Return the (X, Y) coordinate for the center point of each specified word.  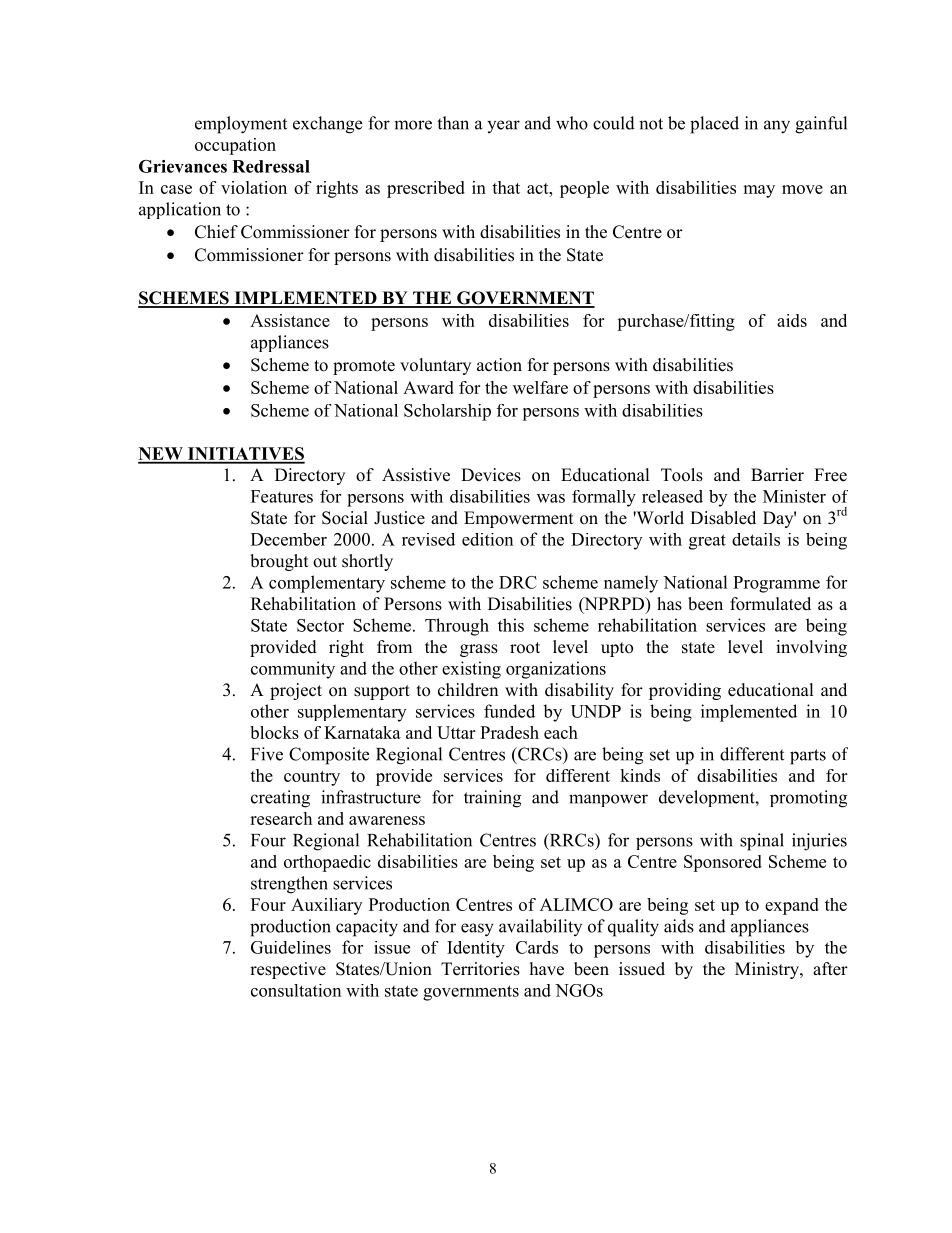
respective (288, 970)
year (503, 126)
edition (487, 539)
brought (279, 562)
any (777, 127)
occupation (235, 146)
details (756, 539)
